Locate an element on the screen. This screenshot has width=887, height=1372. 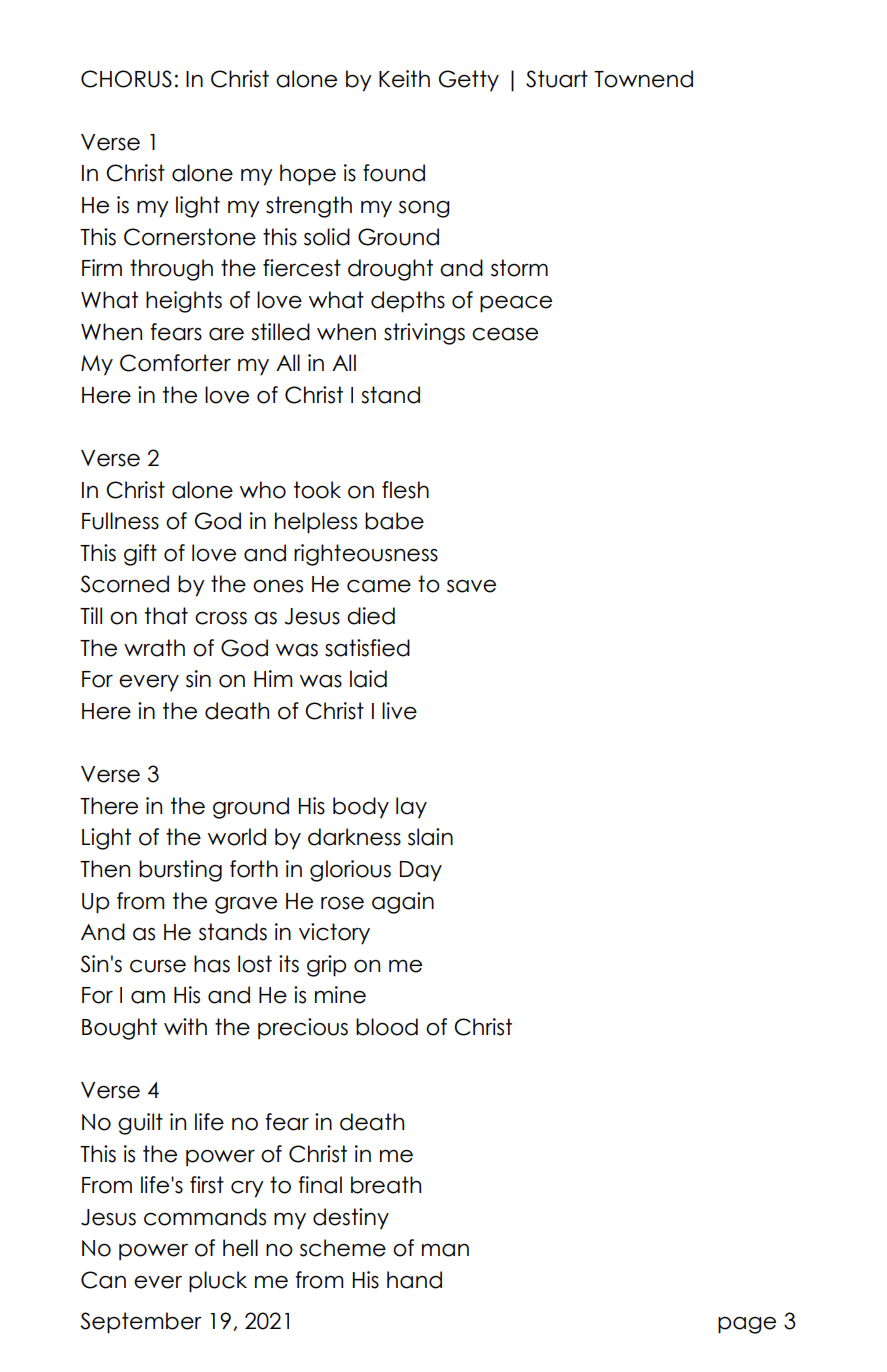
live is located at coordinates (399, 711).
